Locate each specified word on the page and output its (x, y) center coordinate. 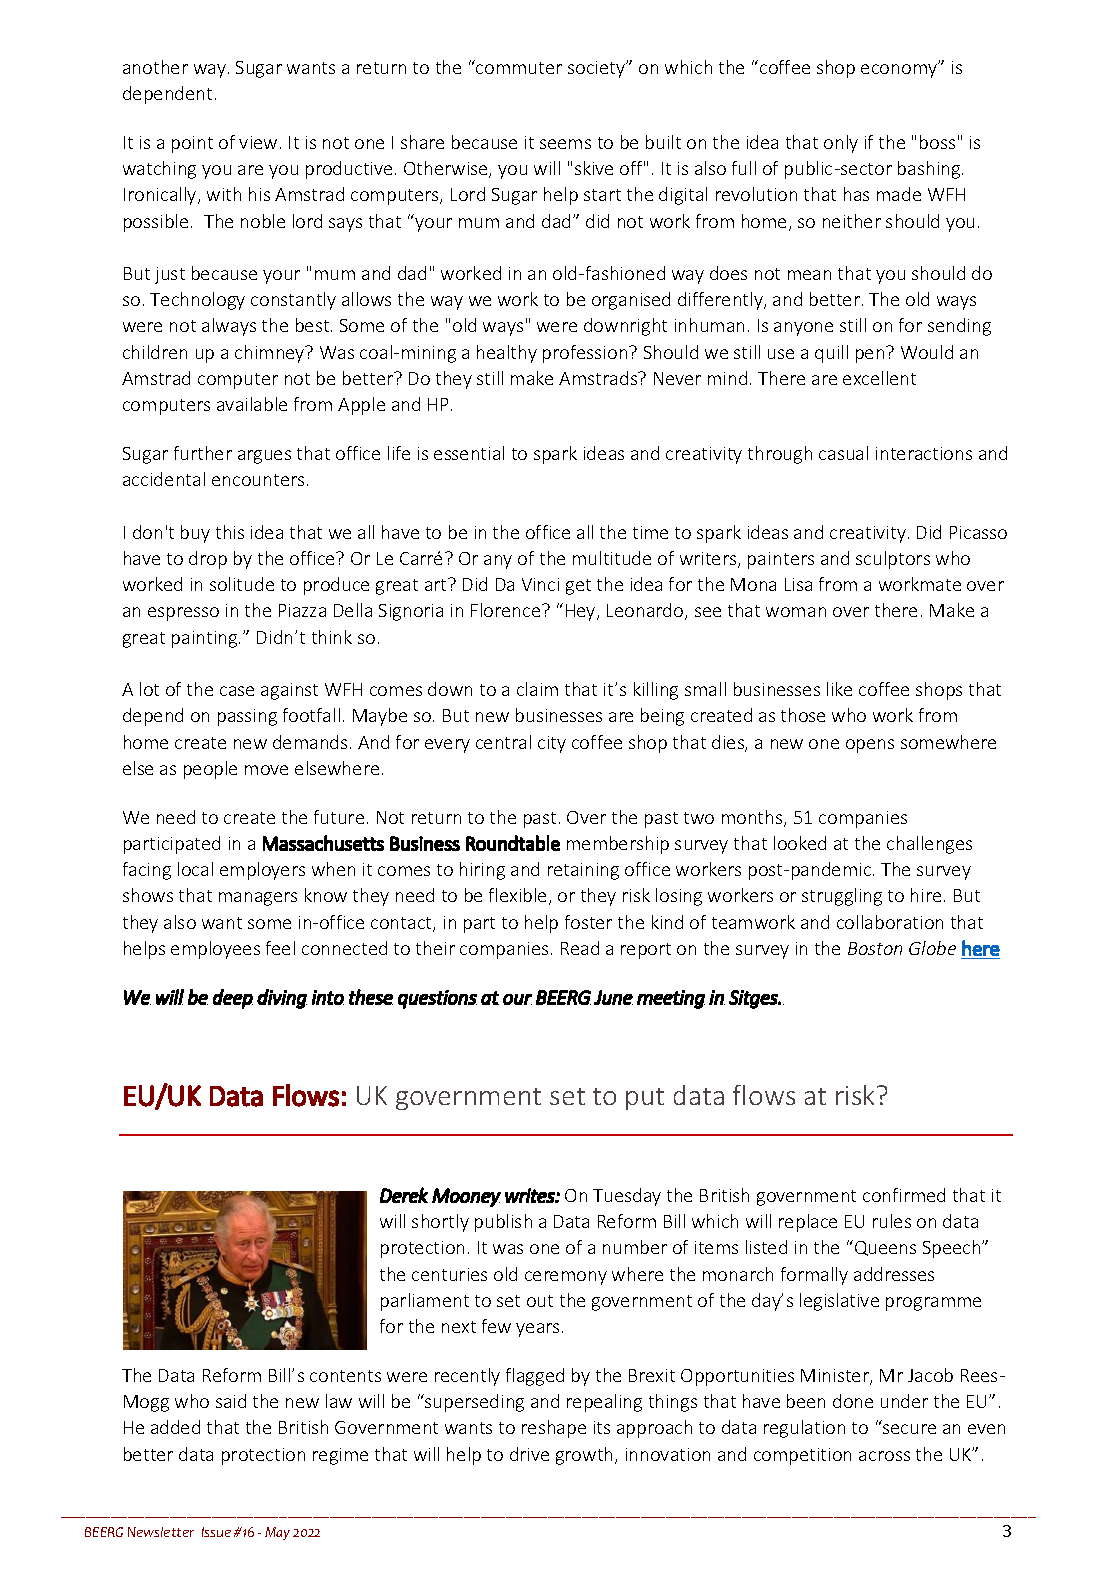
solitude (242, 584)
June (613, 997)
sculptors (893, 560)
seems (565, 144)
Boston (875, 948)
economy (900, 70)
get (578, 587)
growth (584, 1456)
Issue (216, 1532)
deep (233, 999)
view (258, 142)
